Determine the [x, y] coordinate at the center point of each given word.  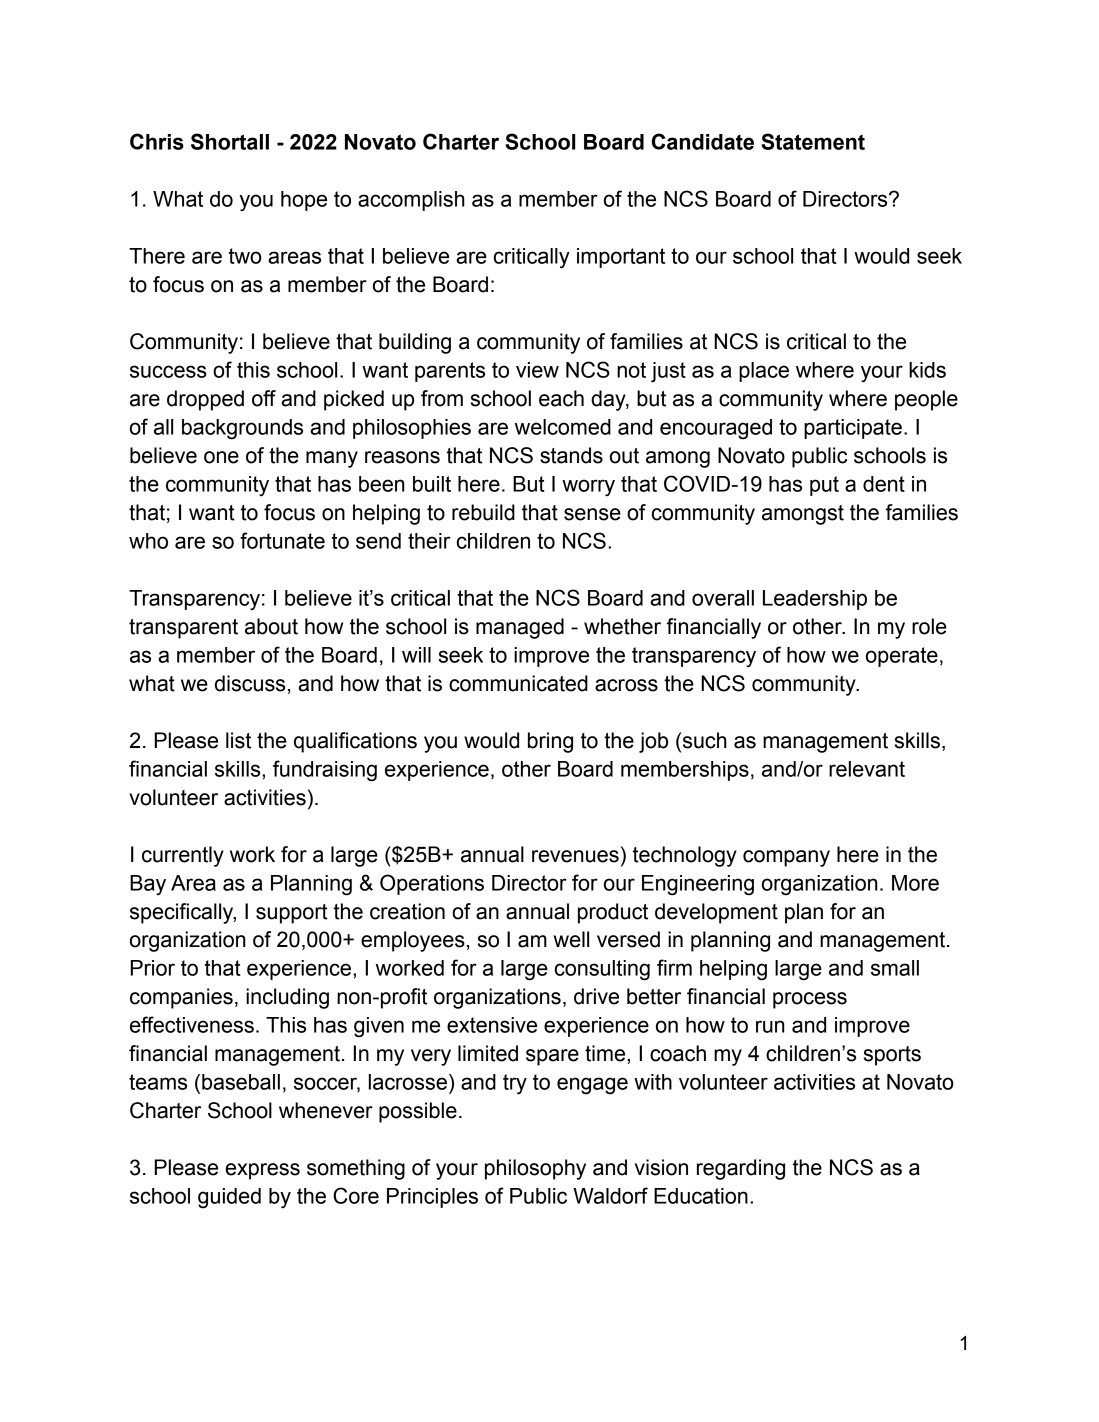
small [895, 968]
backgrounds [242, 429]
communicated [518, 683]
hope [304, 201]
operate [902, 657]
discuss [250, 683]
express [262, 1171]
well [571, 939]
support [292, 914]
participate [853, 429]
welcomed [563, 427]
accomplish [411, 201]
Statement [813, 141]
